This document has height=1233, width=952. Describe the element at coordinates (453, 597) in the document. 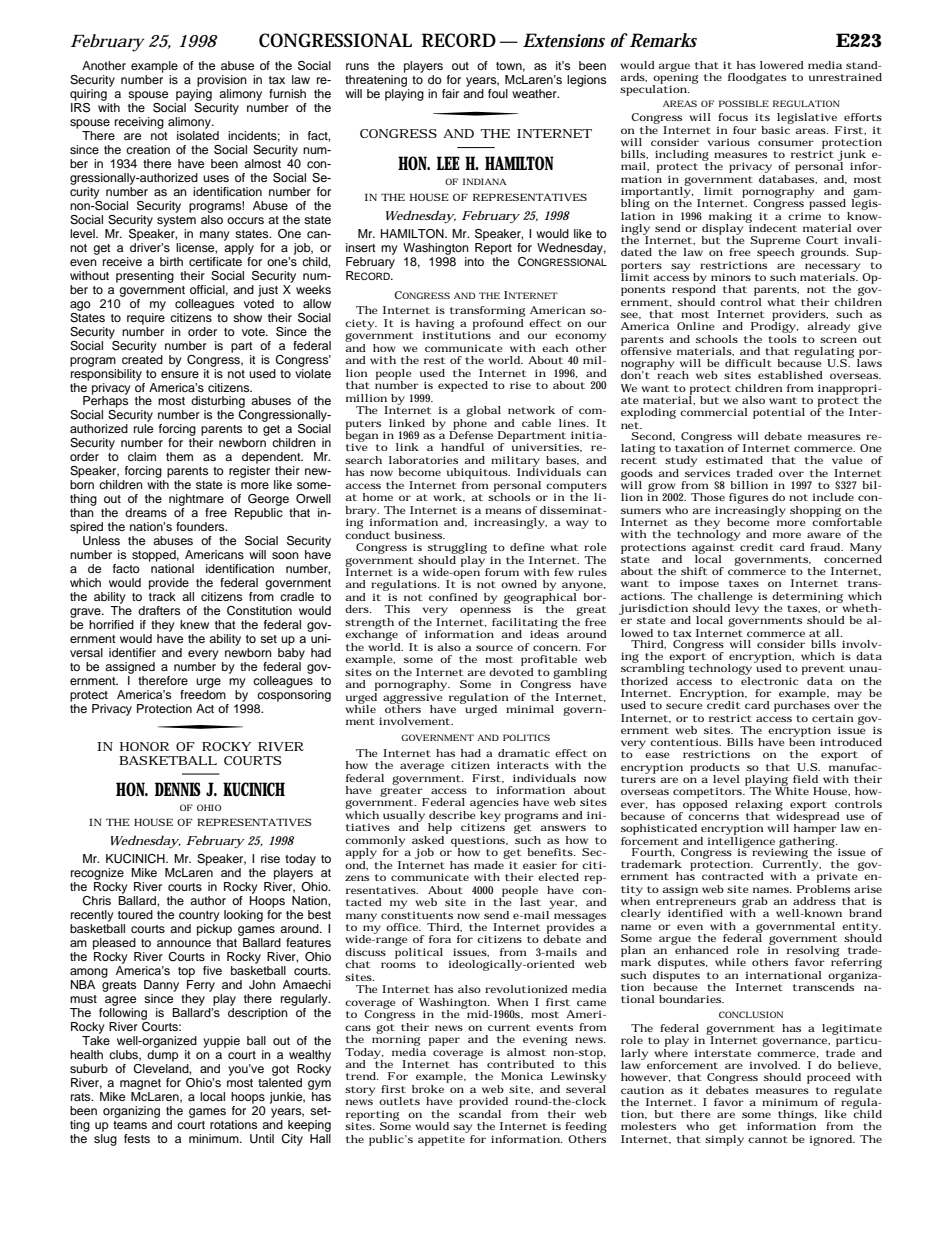

I see `confined` at that location.
